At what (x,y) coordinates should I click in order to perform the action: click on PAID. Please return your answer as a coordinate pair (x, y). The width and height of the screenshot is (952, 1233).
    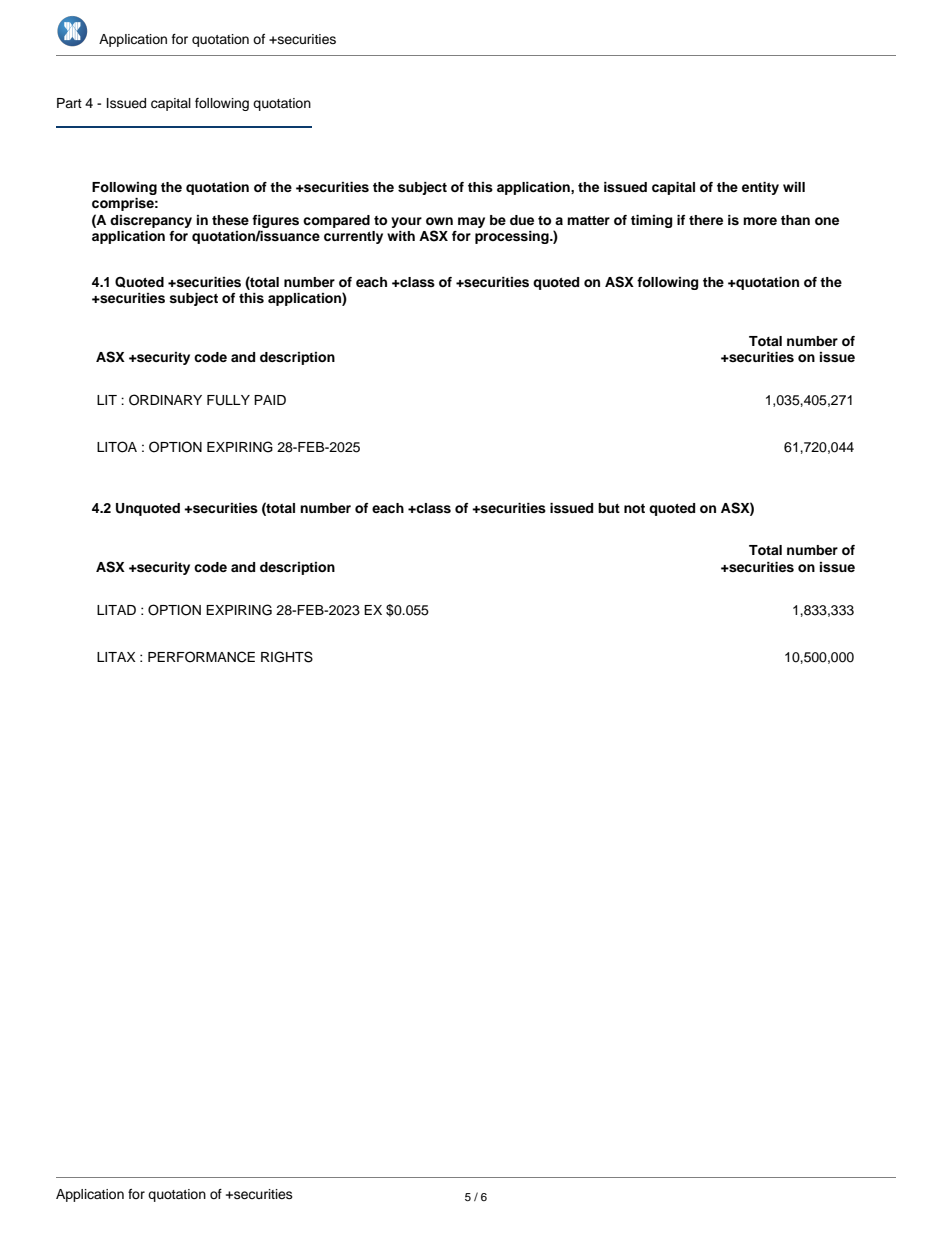
    Looking at the image, I should click on (270, 400).
